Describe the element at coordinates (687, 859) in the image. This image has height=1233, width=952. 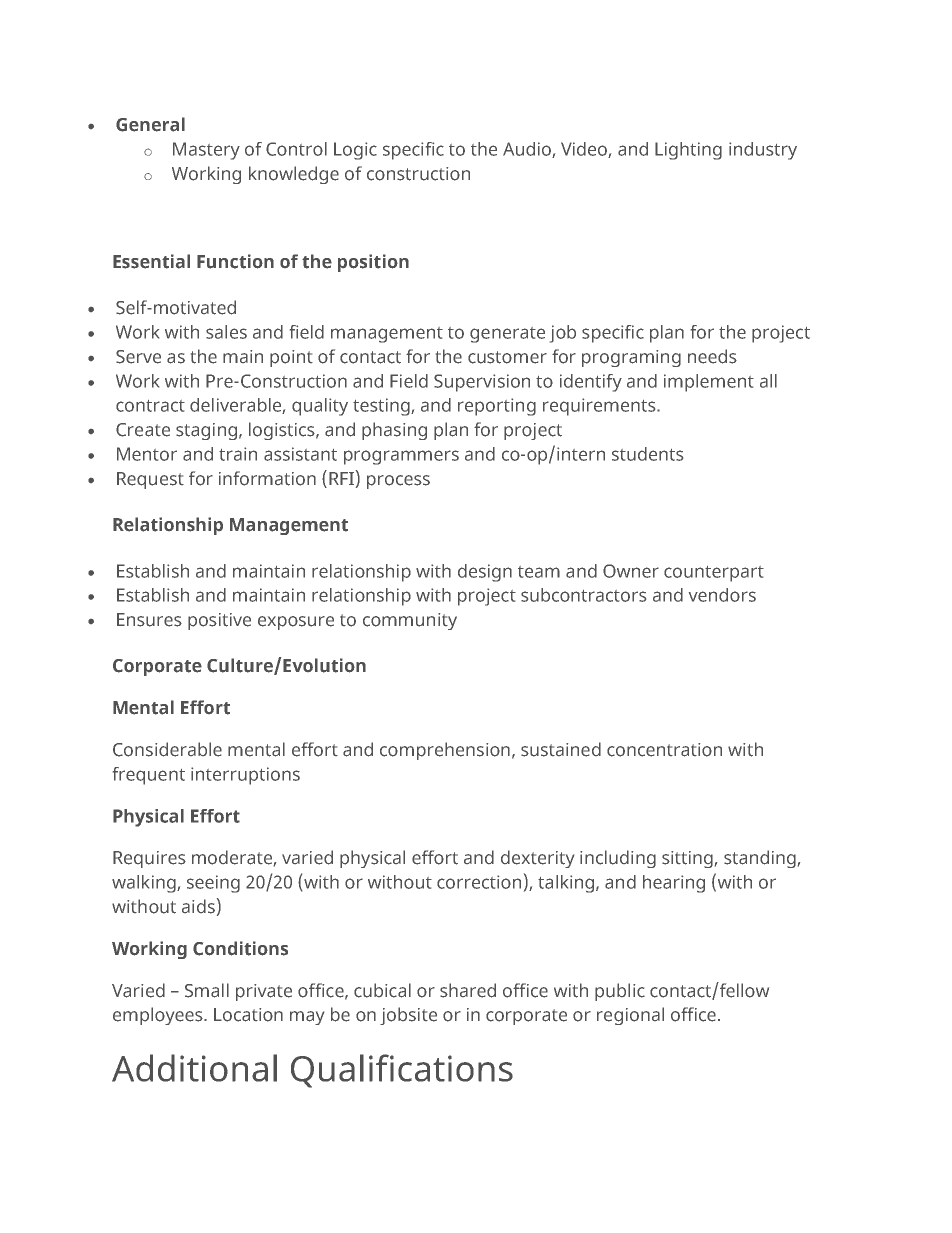
I see `sitting` at that location.
